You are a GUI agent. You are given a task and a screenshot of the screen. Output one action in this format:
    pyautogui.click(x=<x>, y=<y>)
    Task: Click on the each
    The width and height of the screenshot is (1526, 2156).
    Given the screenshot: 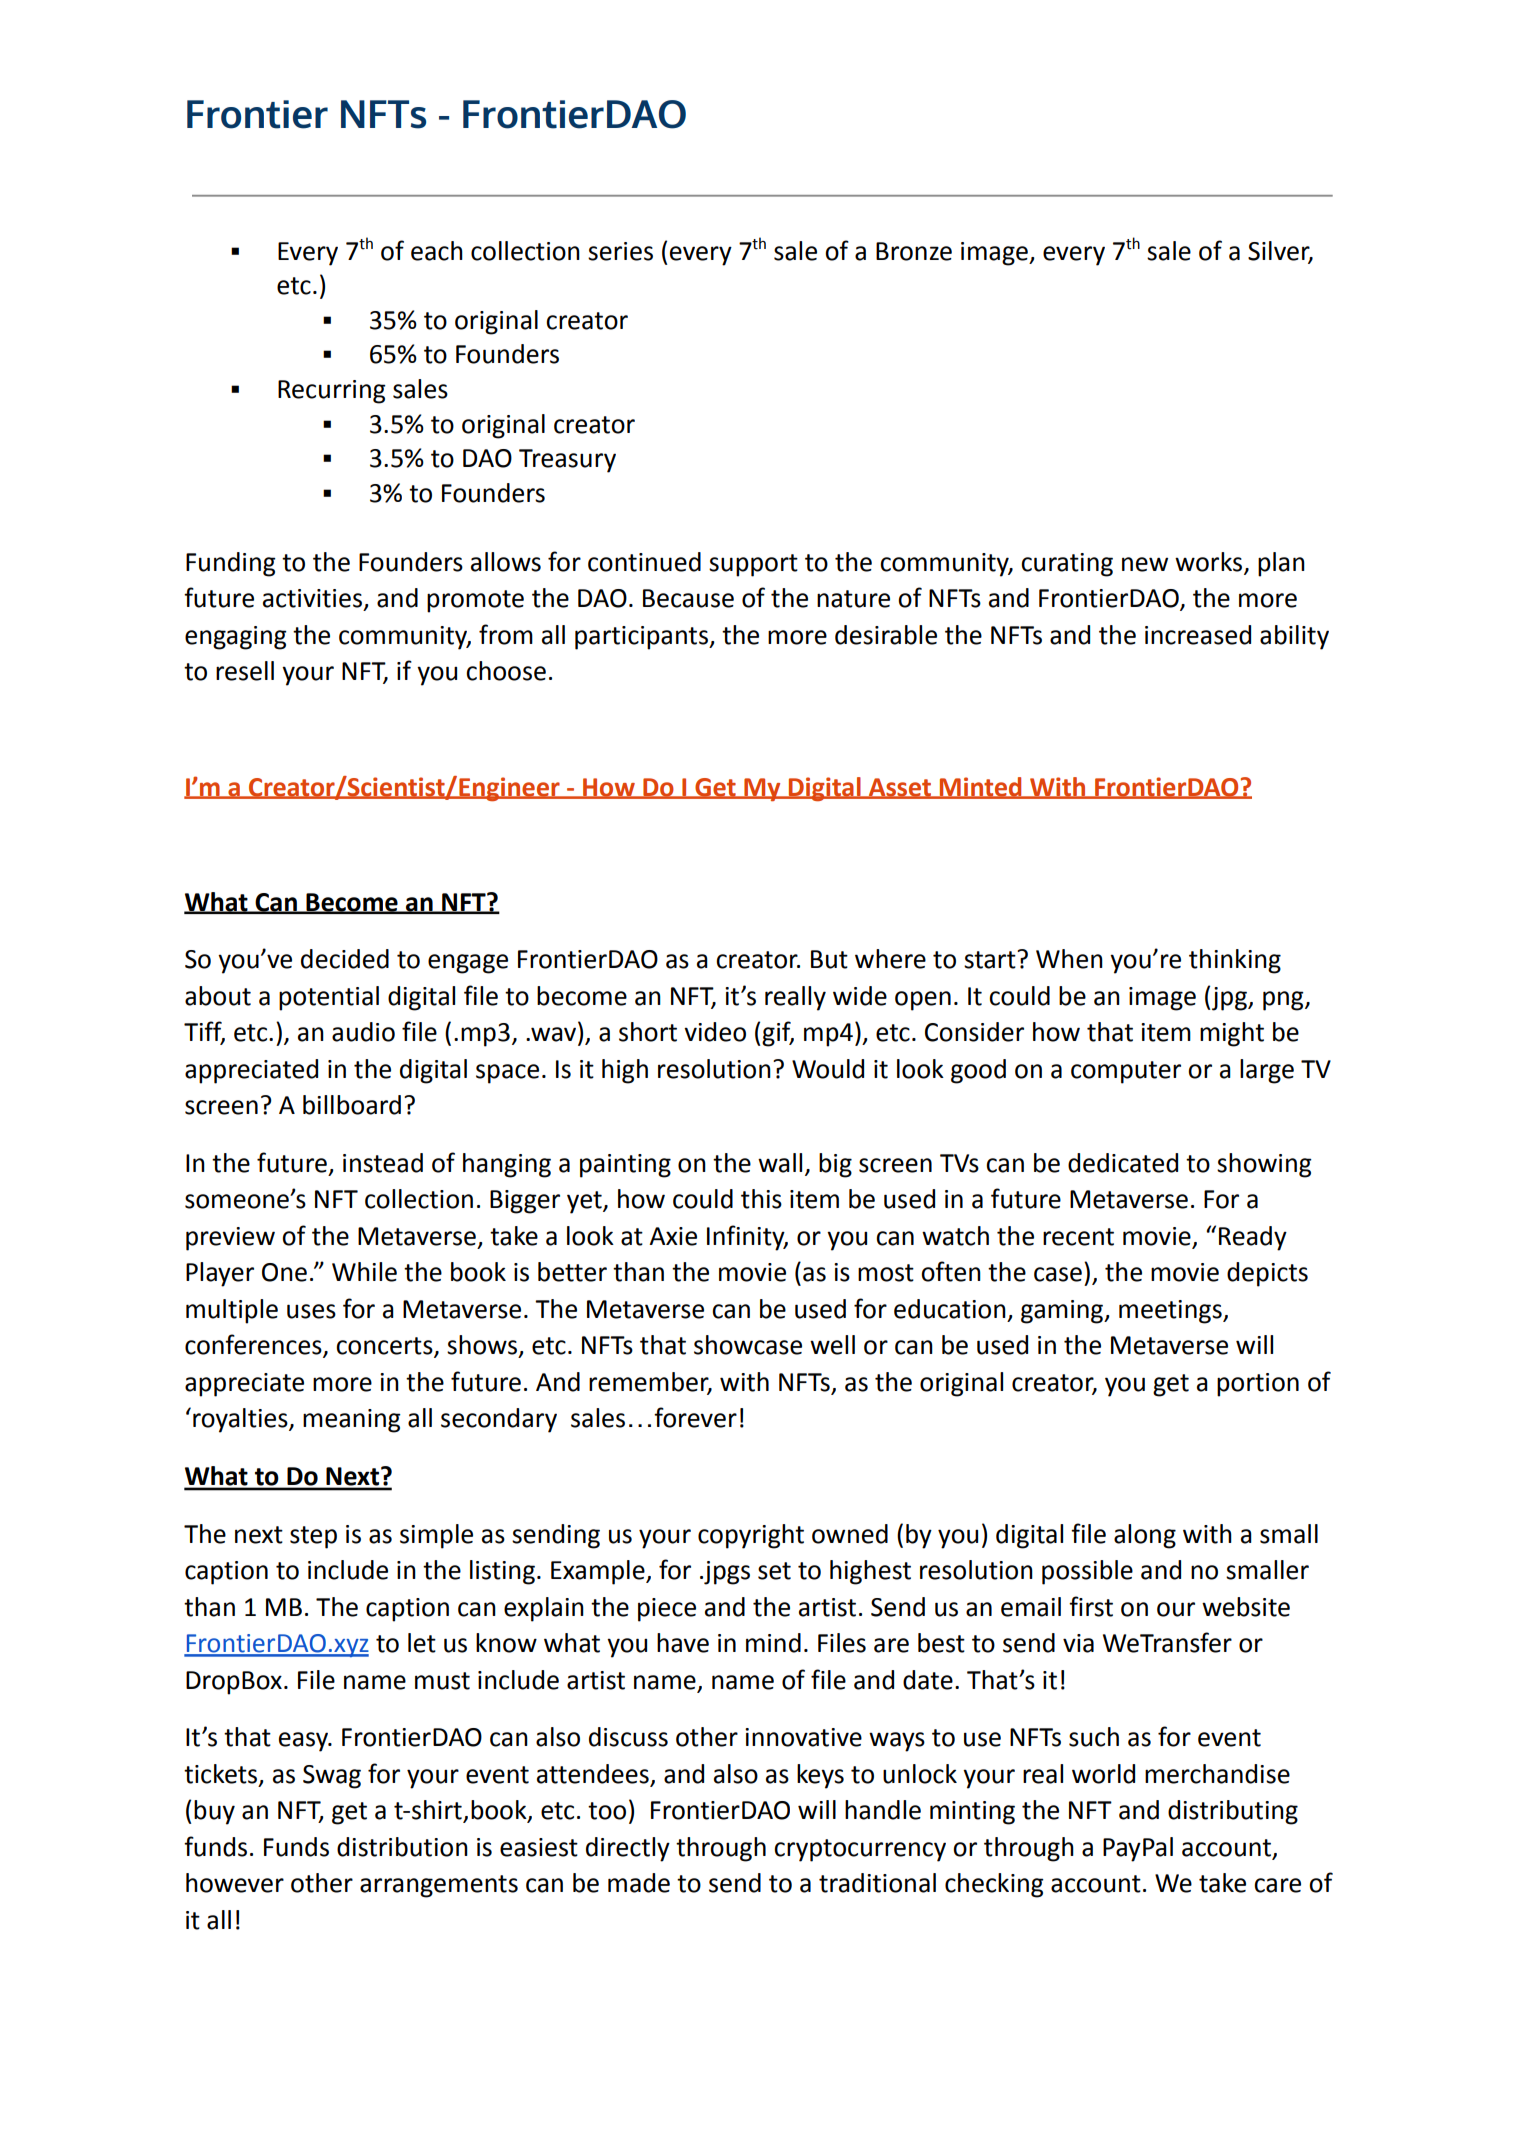 What is the action you would take?
    pyautogui.click(x=437, y=251)
